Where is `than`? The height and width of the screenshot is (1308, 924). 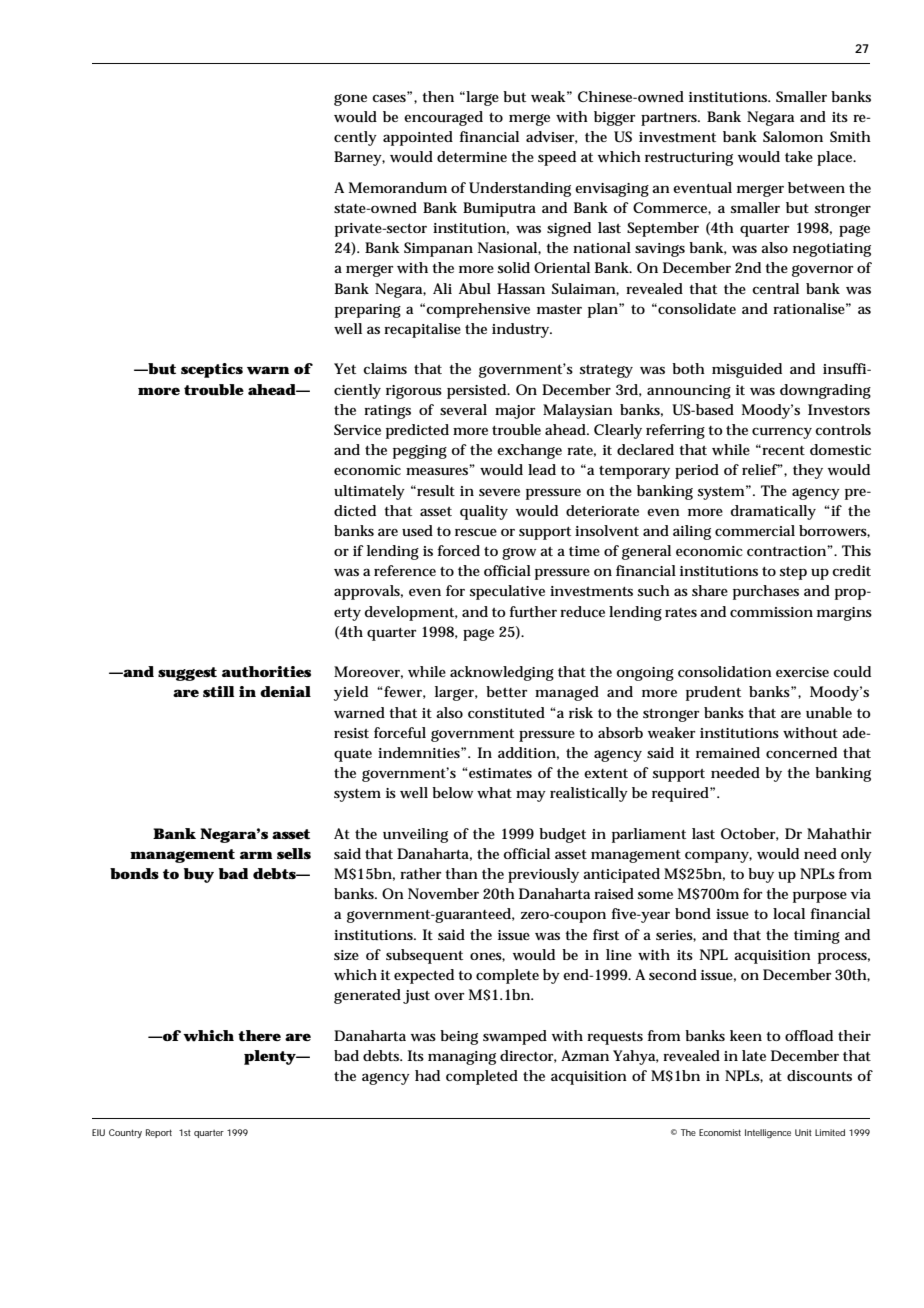
than is located at coordinates (461, 873).
